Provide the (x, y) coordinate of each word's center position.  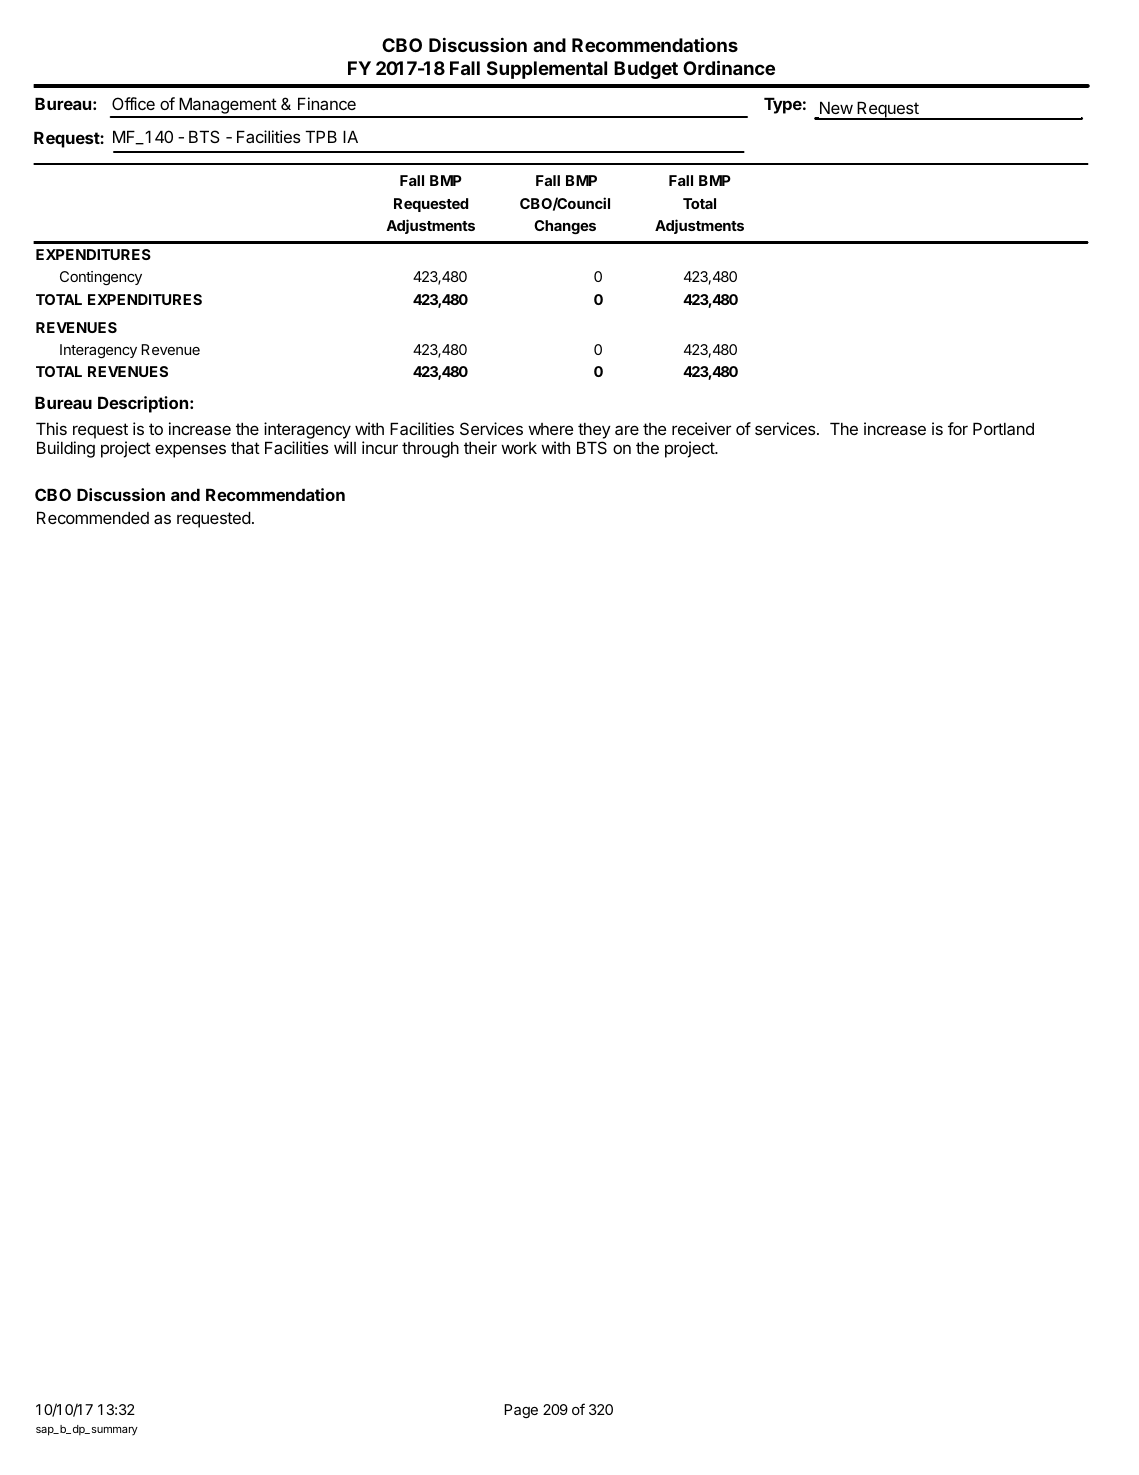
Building (66, 449)
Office (133, 103)
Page (521, 1411)
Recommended (93, 517)
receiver (701, 428)
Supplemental (547, 70)
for (958, 428)
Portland (1003, 428)
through (430, 449)
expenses (190, 451)
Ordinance (729, 67)
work (519, 448)
